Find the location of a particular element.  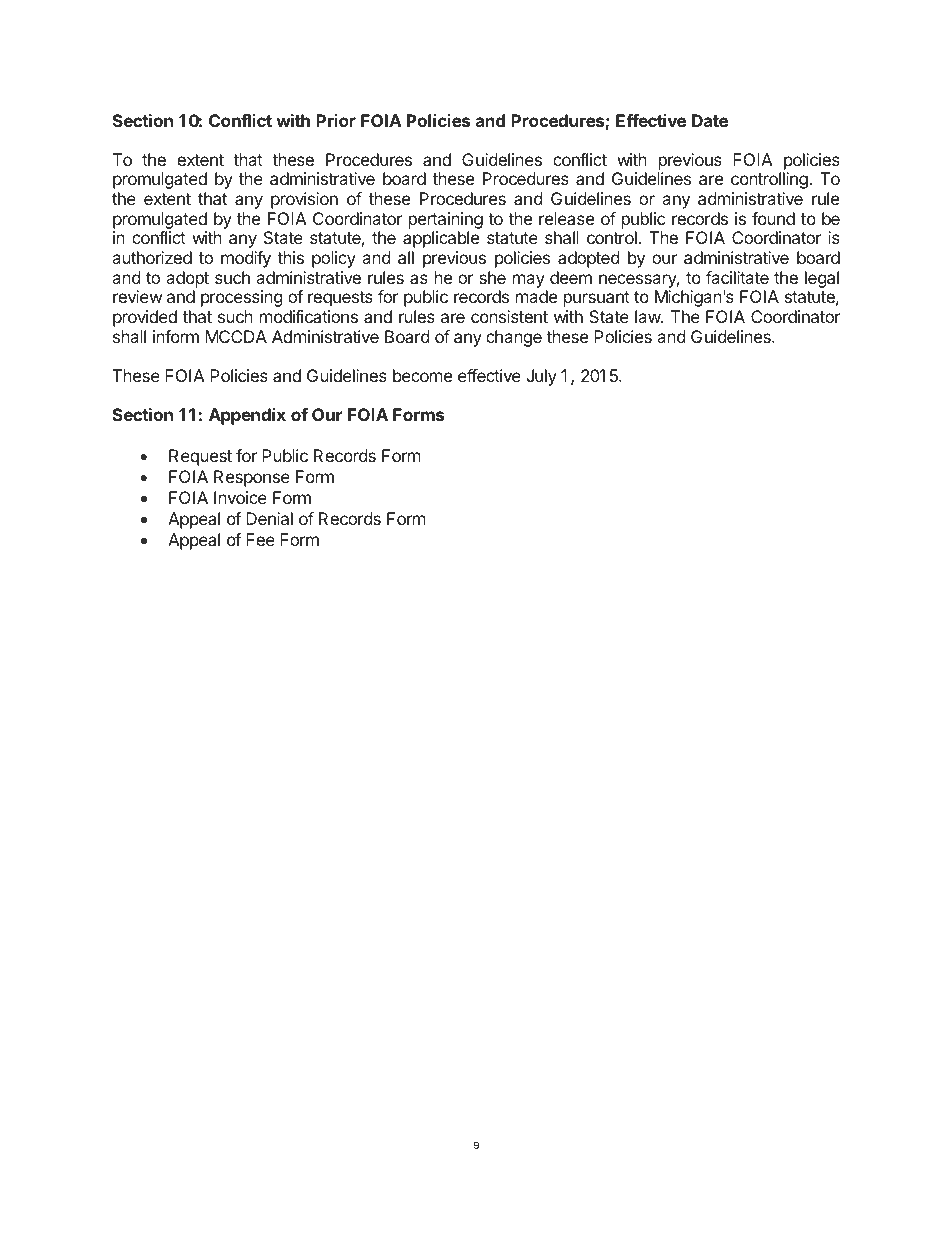

law is located at coordinates (648, 316).
